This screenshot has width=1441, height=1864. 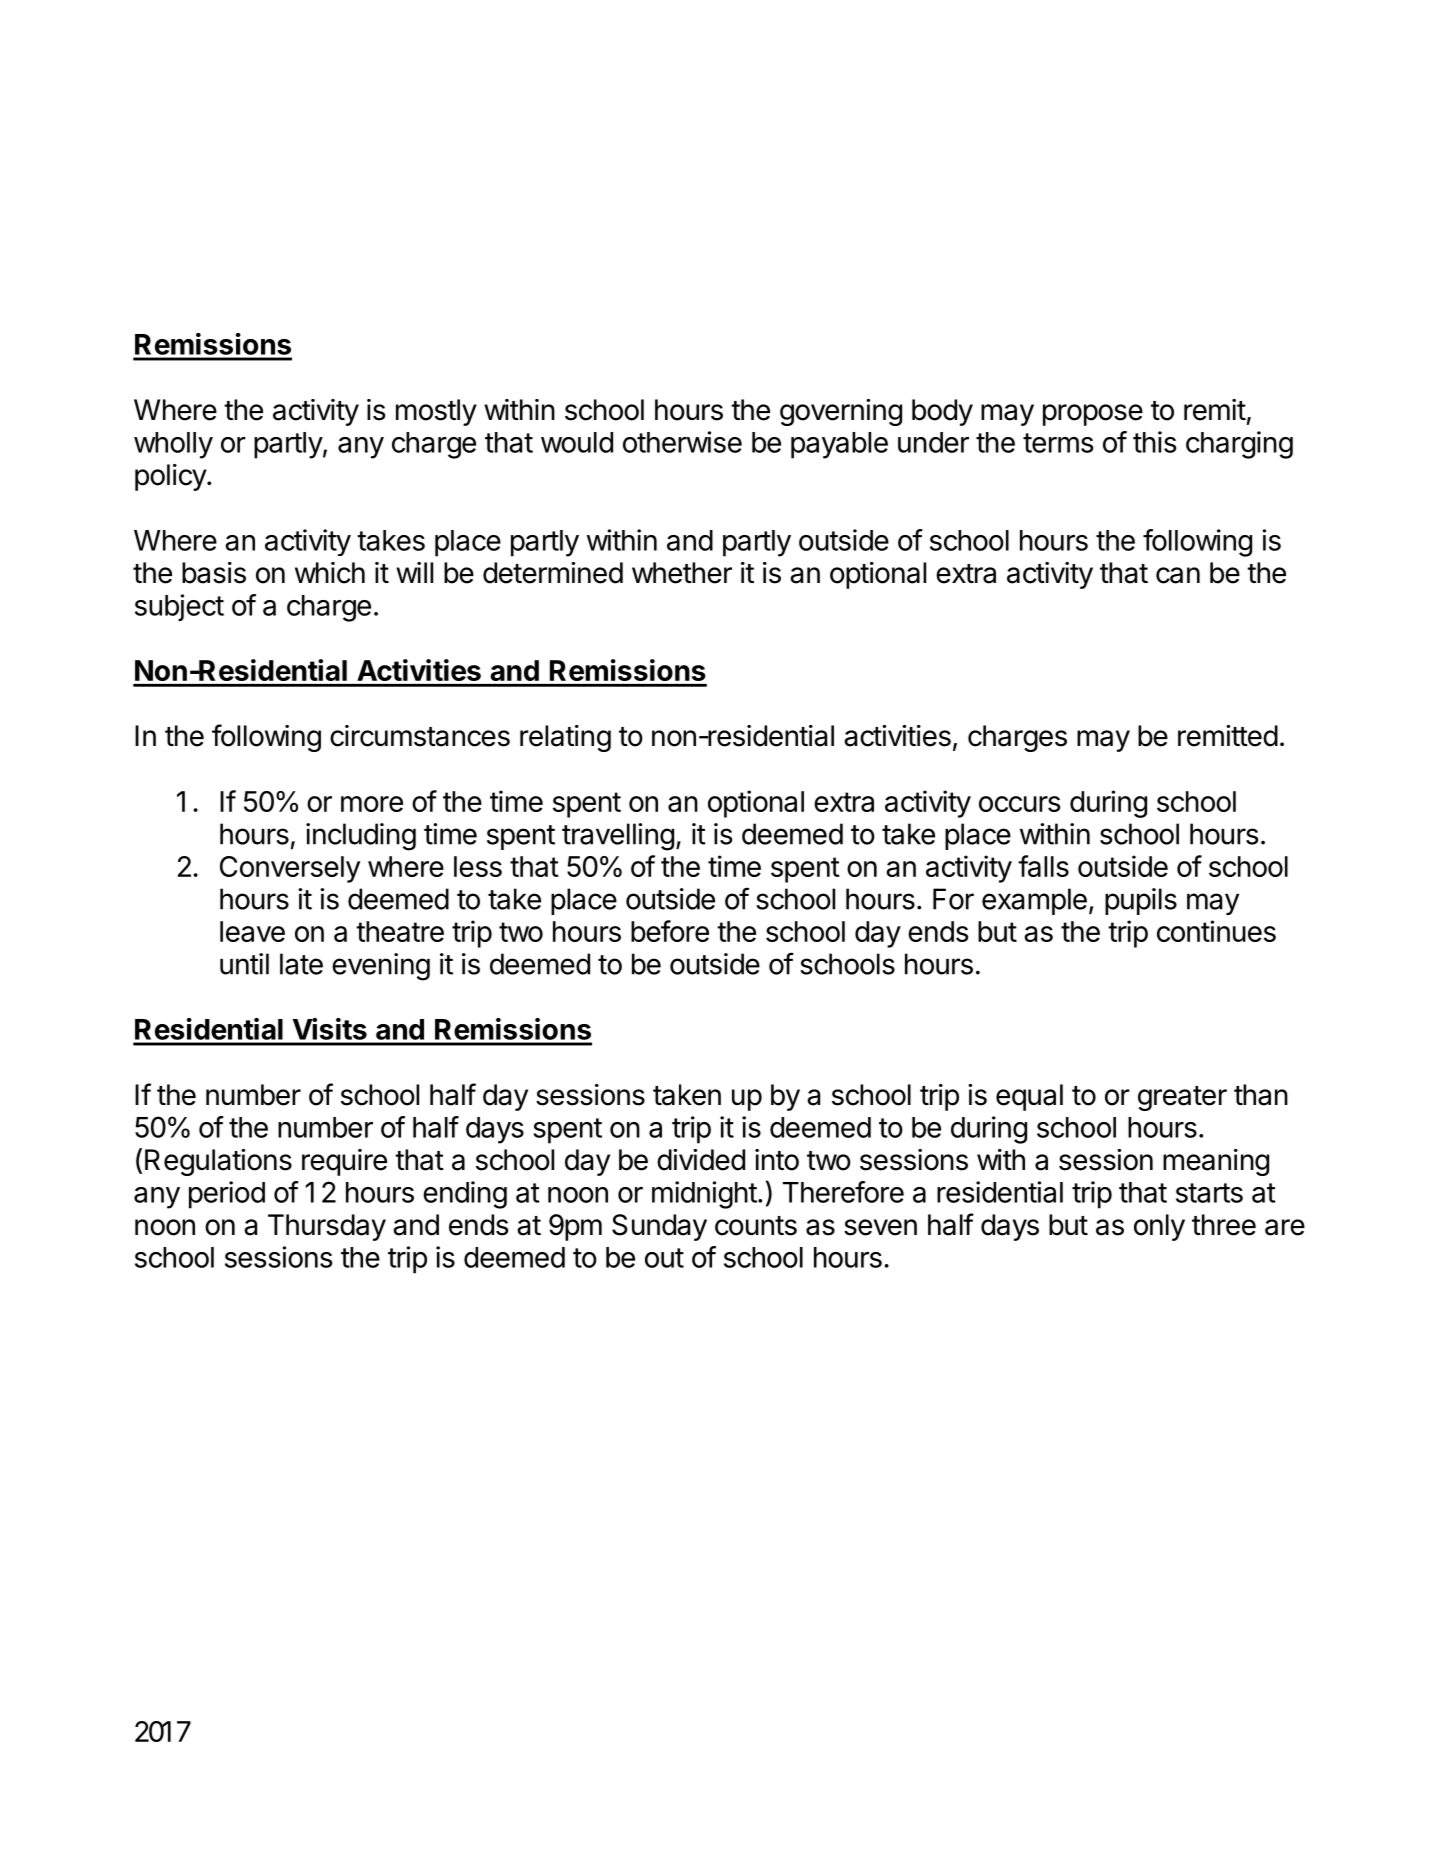 What do you see at coordinates (682, 442) in the screenshot?
I see `otherwise` at bounding box center [682, 442].
